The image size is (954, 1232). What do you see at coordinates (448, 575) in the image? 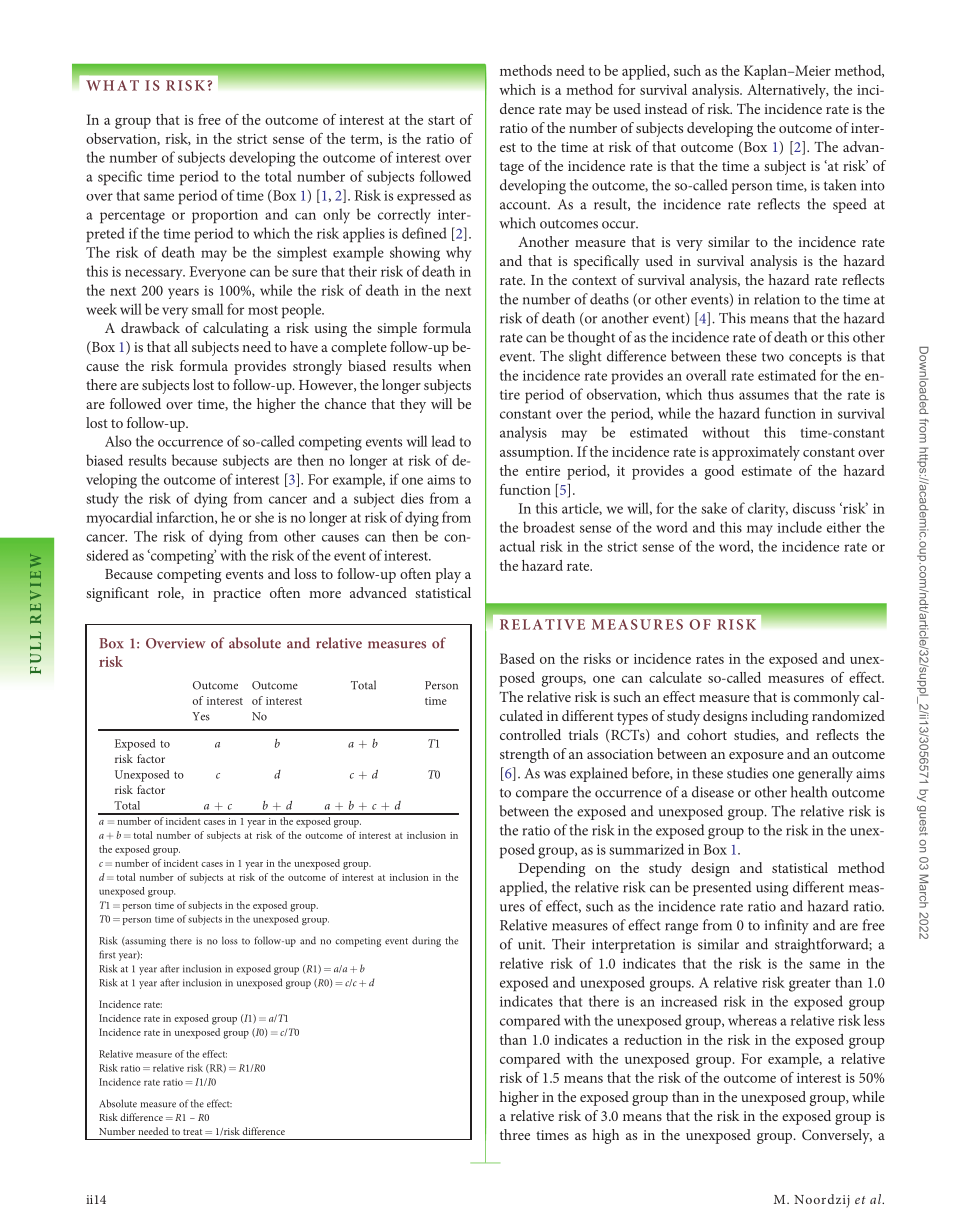
I see `play` at bounding box center [448, 575].
